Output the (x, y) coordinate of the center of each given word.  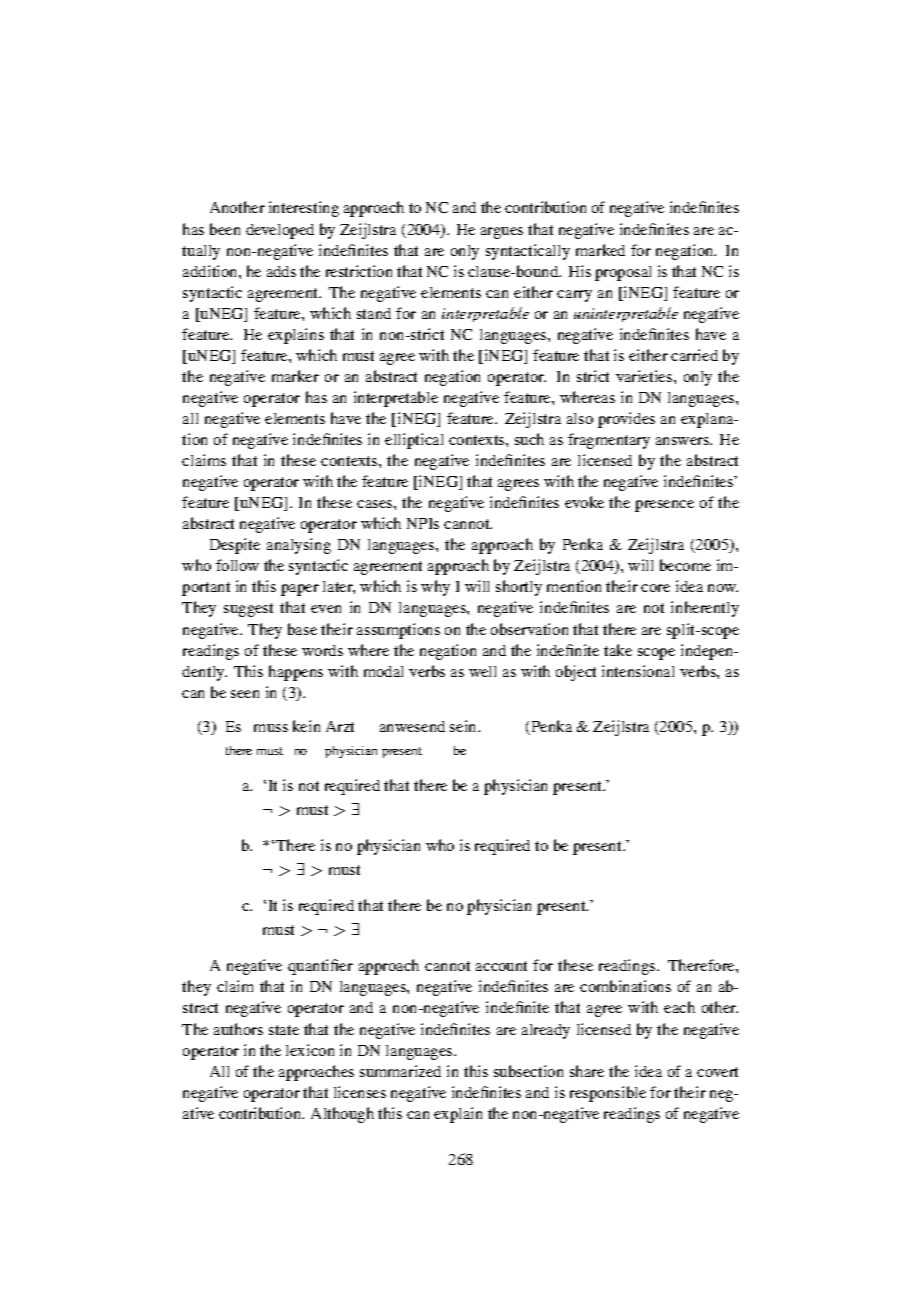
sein (464, 726)
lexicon (310, 1050)
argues (502, 233)
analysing (299, 546)
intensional (638, 671)
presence (664, 506)
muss (271, 728)
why (435, 588)
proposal (623, 273)
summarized (400, 1071)
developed (280, 231)
